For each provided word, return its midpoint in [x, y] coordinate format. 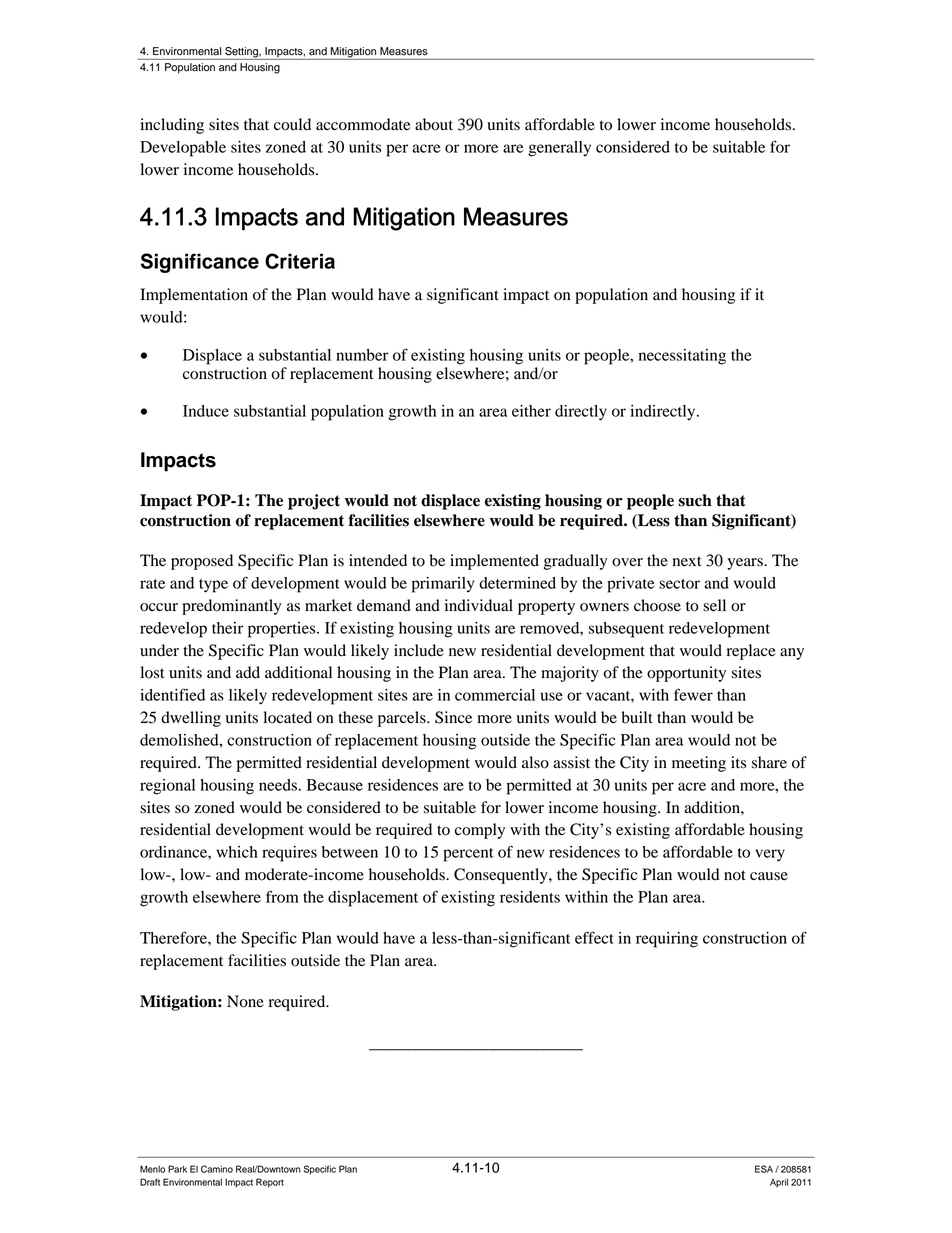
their [228, 628]
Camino [217, 1169]
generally [559, 149]
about [434, 124]
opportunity [686, 674]
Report [270, 1183]
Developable [183, 149]
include [419, 650]
